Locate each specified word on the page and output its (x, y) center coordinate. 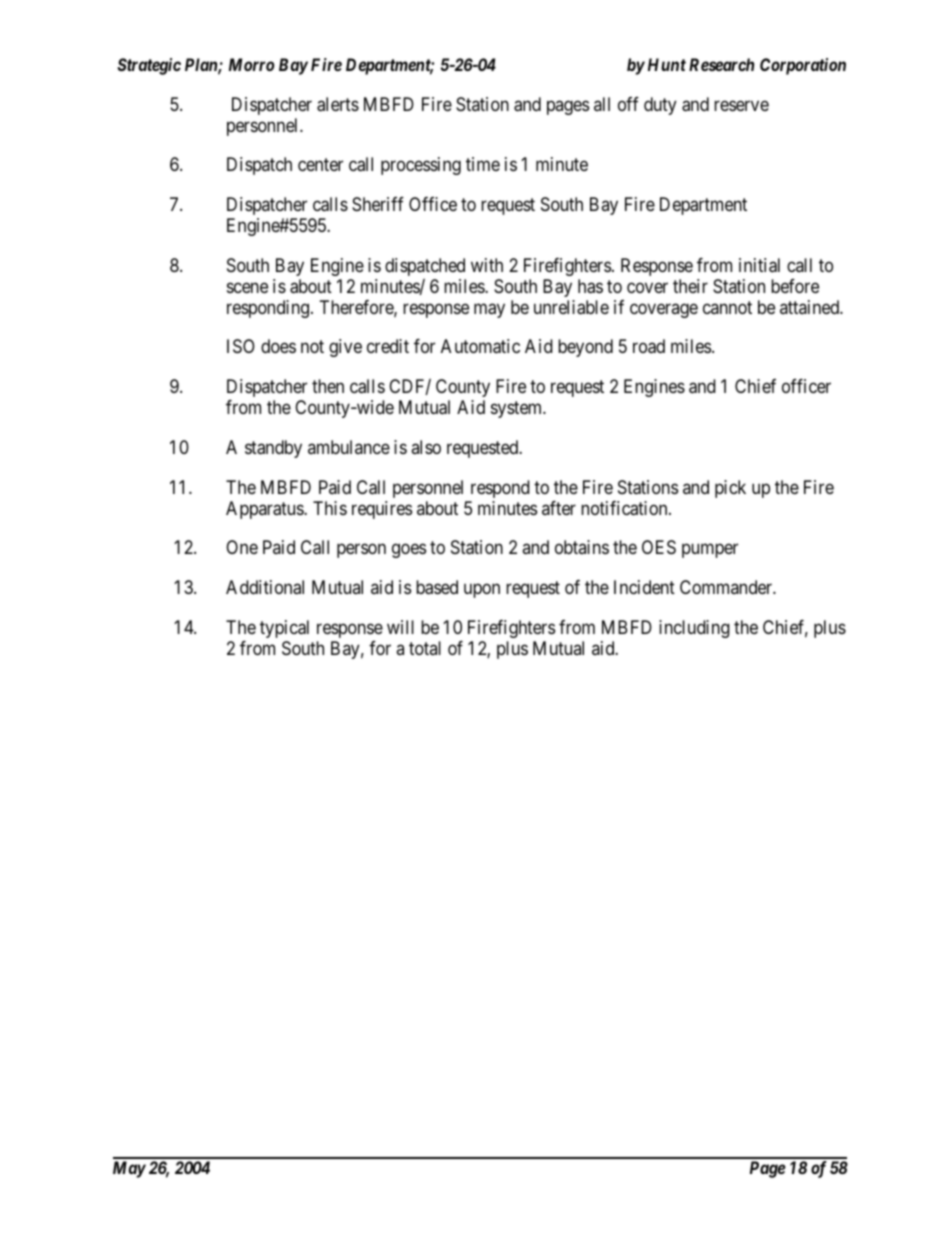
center (320, 165)
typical (284, 629)
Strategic (149, 66)
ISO (241, 346)
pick (730, 489)
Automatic (480, 346)
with (487, 265)
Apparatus (265, 510)
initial (759, 265)
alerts (338, 104)
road (649, 346)
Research (721, 64)
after (559, 508)
